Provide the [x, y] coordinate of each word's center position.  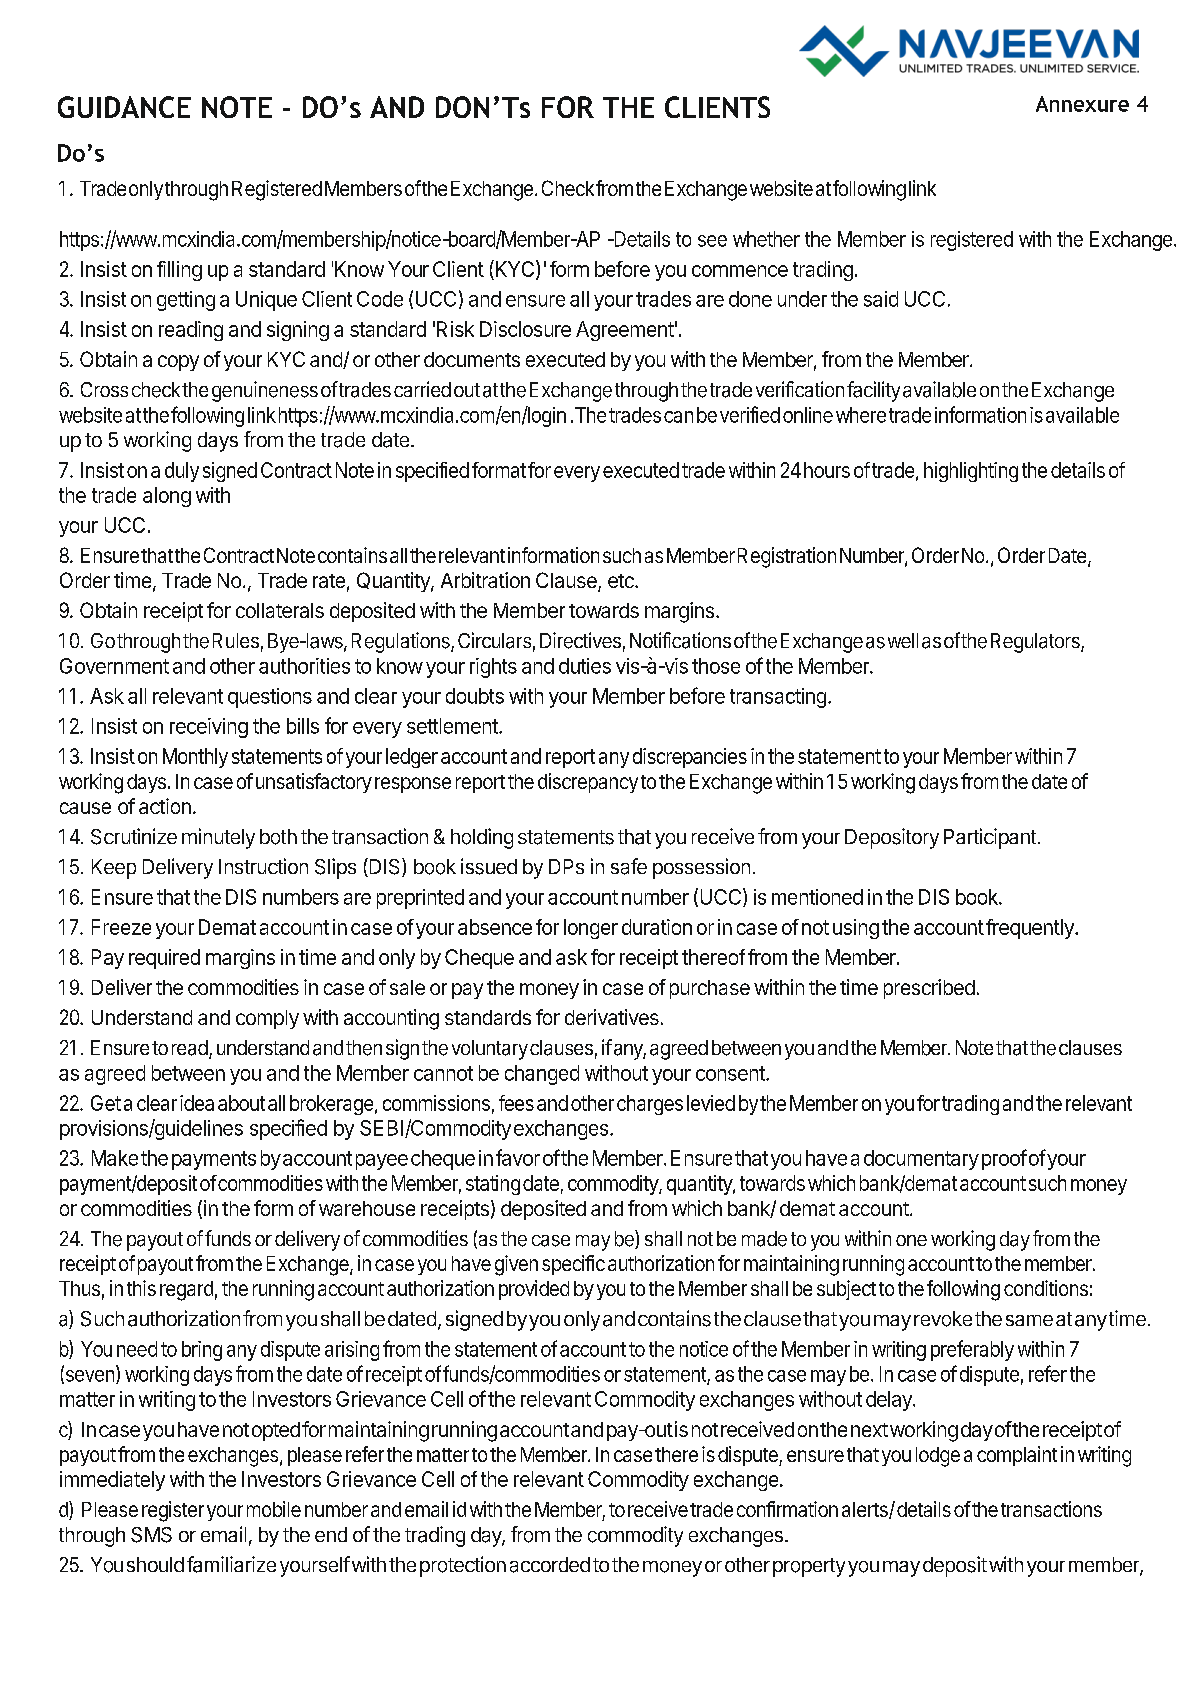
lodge [938, 1457]
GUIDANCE [124, 107]
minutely [218, 838]
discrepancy [588, 783]
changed [542, 1075]
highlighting [971, 472]
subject [846, 1290]
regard [186, 1291]
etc [622, 581]
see [712, 241]
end [331, 1534]
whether [766, 239]
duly [182, 472]
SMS [151, 1535]
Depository [892, 838]
